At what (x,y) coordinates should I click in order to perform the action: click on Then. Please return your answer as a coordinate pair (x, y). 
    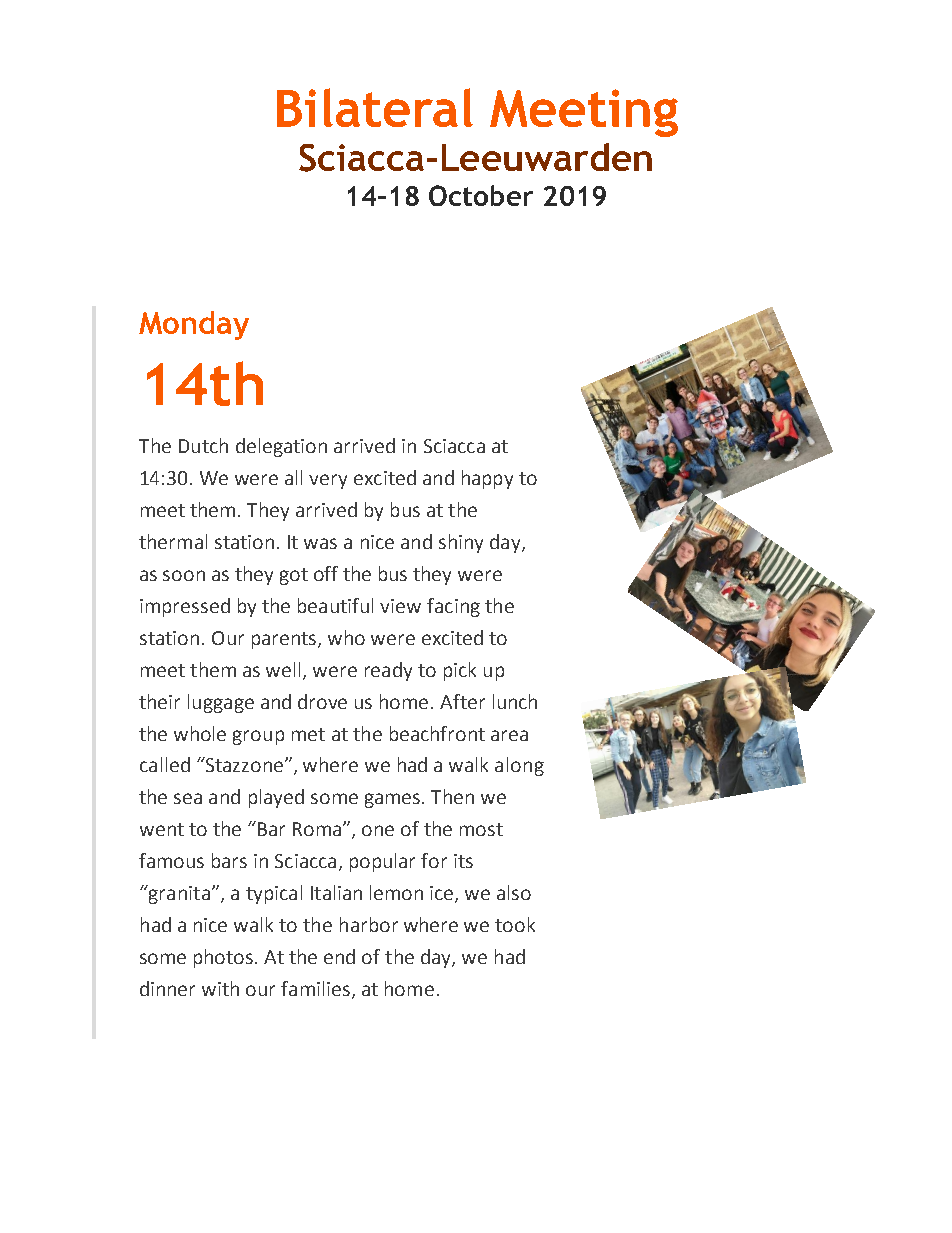
    Looking at the image, I should click on (452, 796).
